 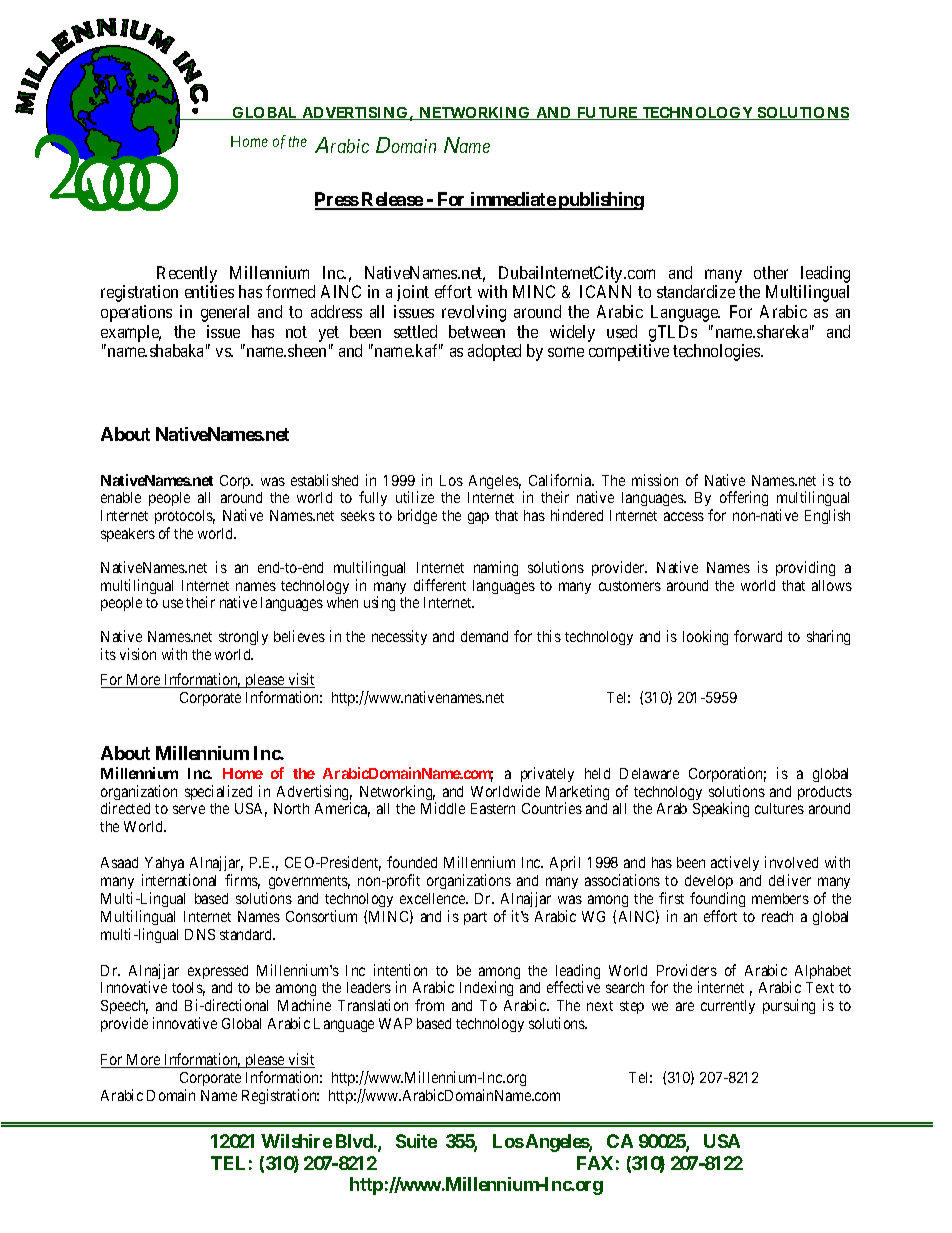 I want to click on Release, so click(x=392, y=200).
